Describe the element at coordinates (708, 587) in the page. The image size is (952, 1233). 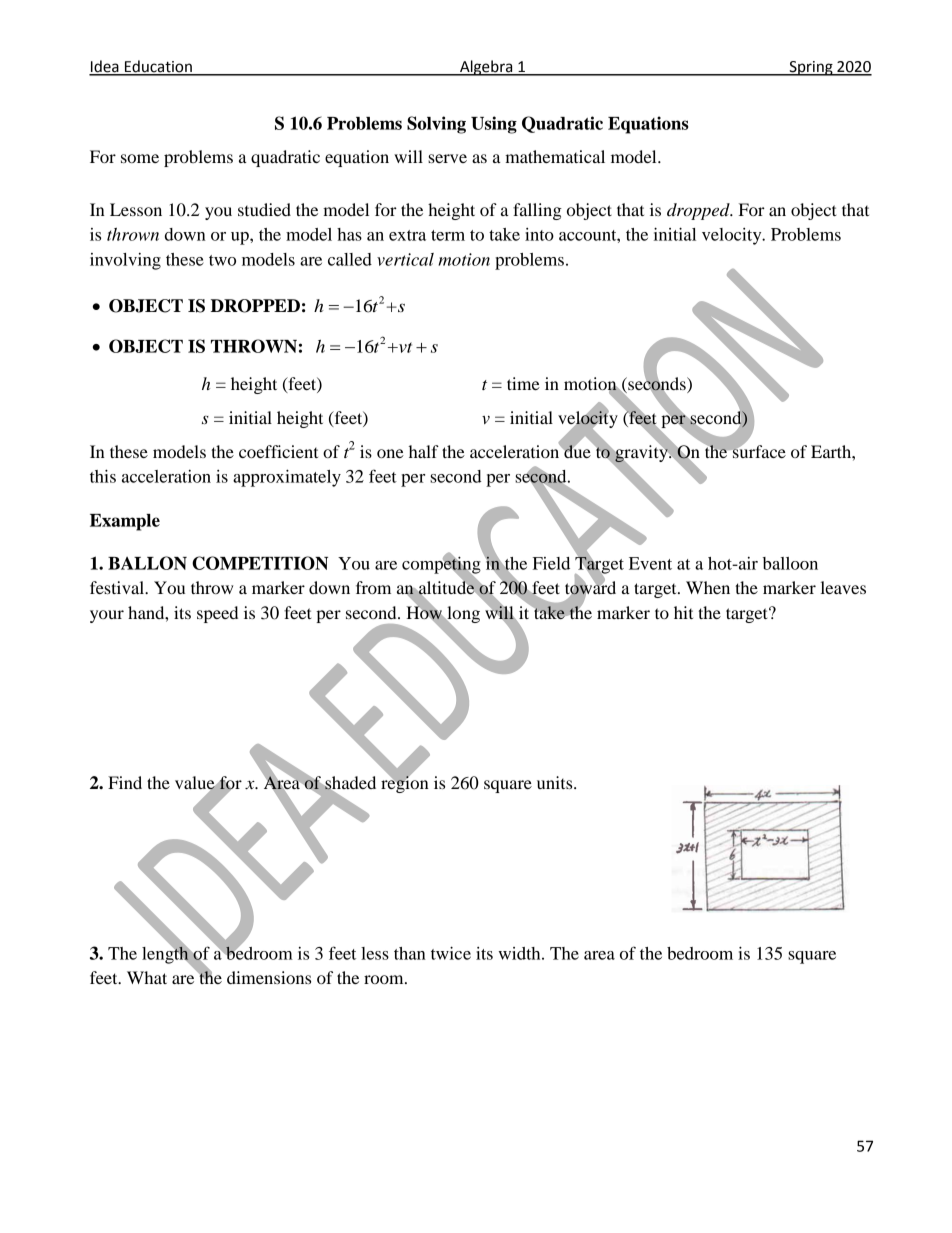
I see `When` at that location.
